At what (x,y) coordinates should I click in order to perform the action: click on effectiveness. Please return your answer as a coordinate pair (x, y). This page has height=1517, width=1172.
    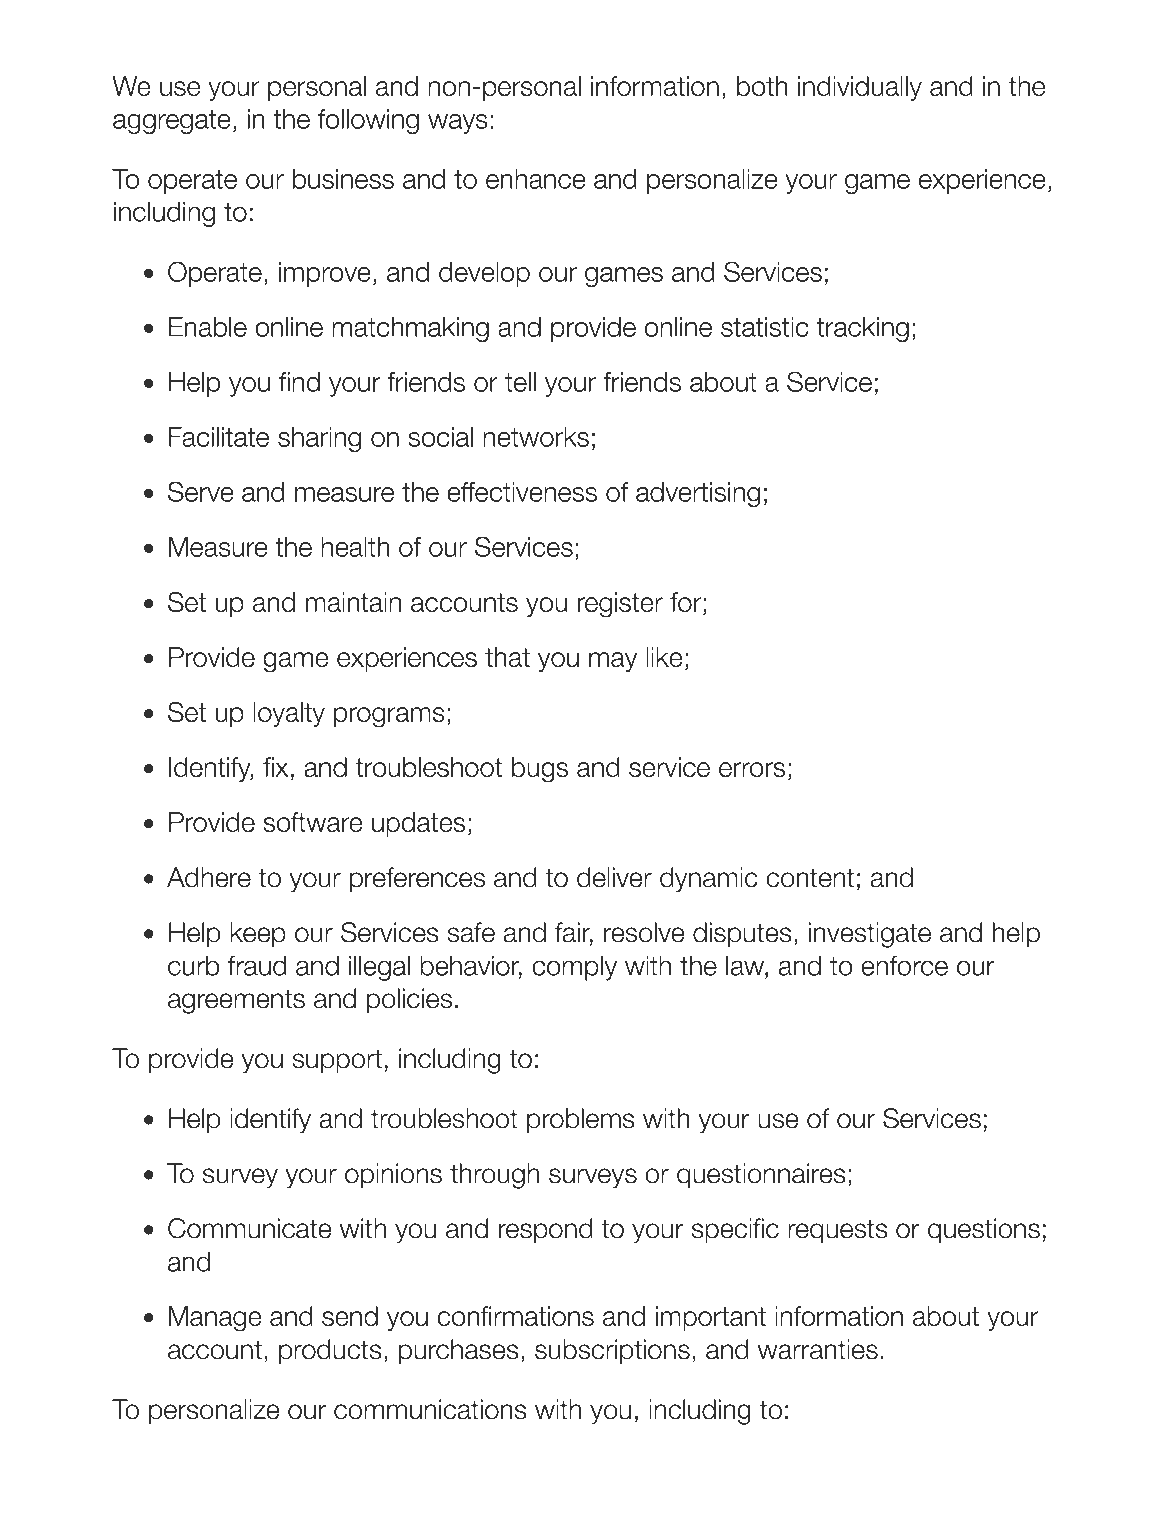
    Looking at the image, I should click on (522, 492).
